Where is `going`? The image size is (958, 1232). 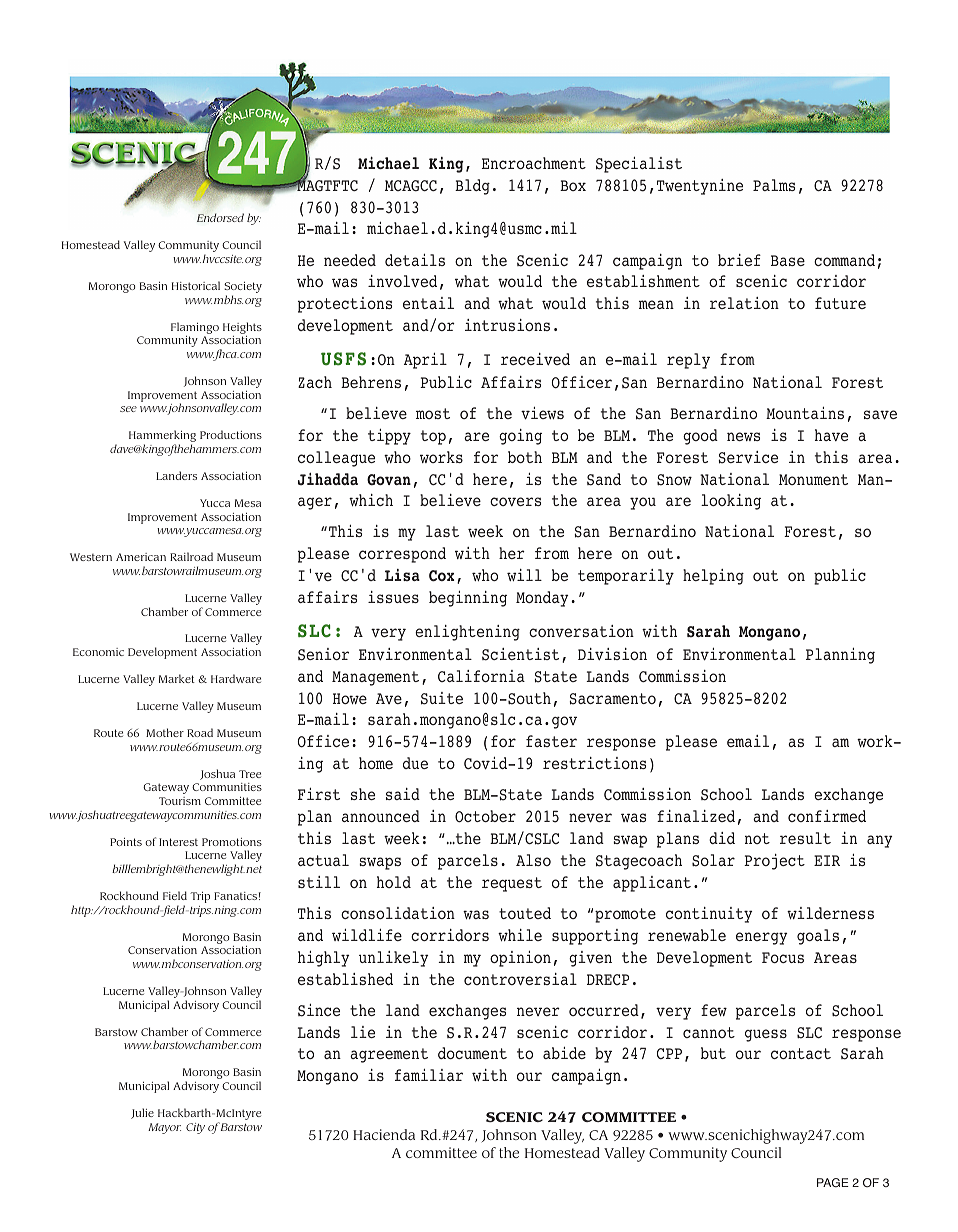
going is located at coordinates (520, 437).
